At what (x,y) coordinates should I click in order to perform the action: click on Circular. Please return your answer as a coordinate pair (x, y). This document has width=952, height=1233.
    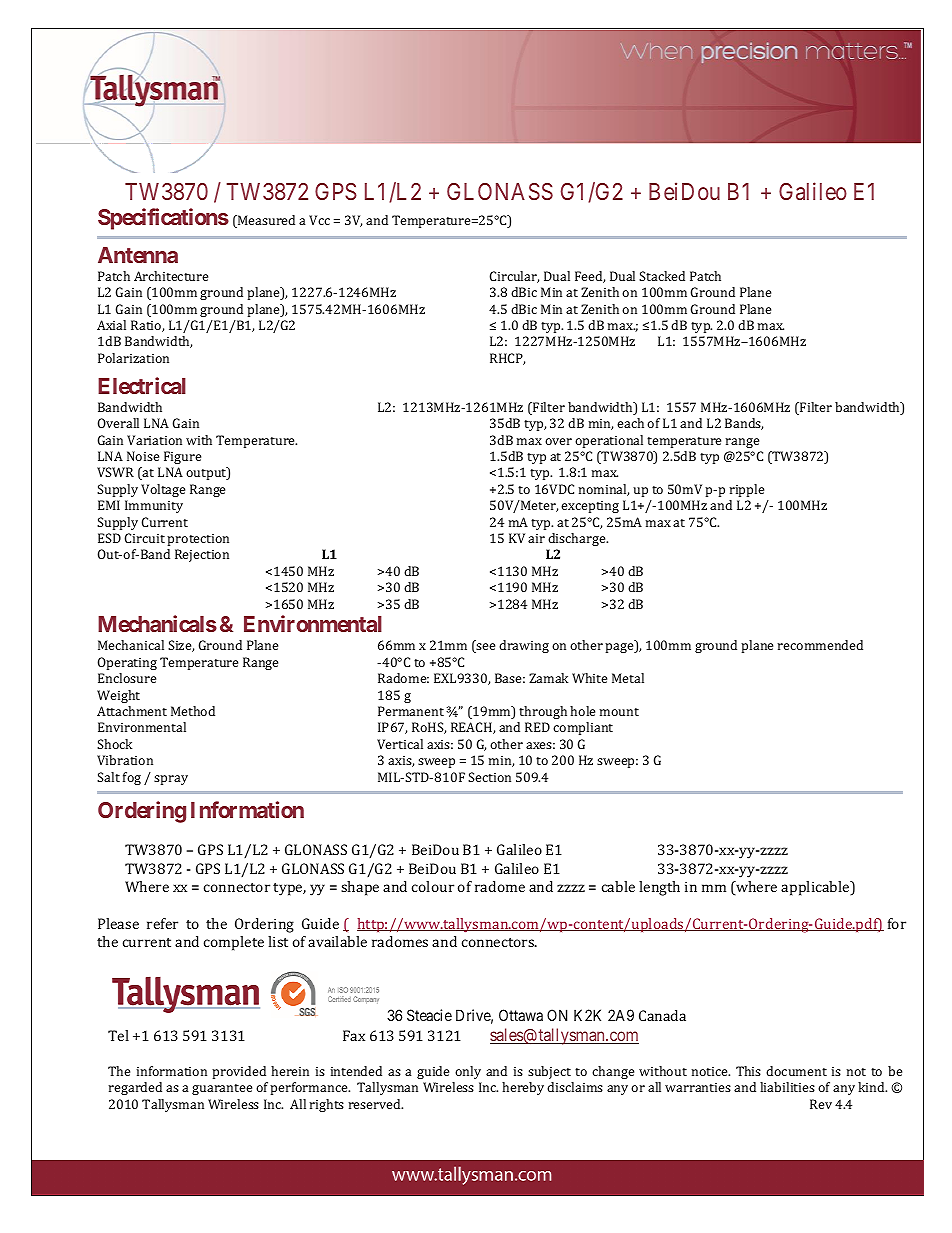
    Looking at the image, I should click on (514, 277).
